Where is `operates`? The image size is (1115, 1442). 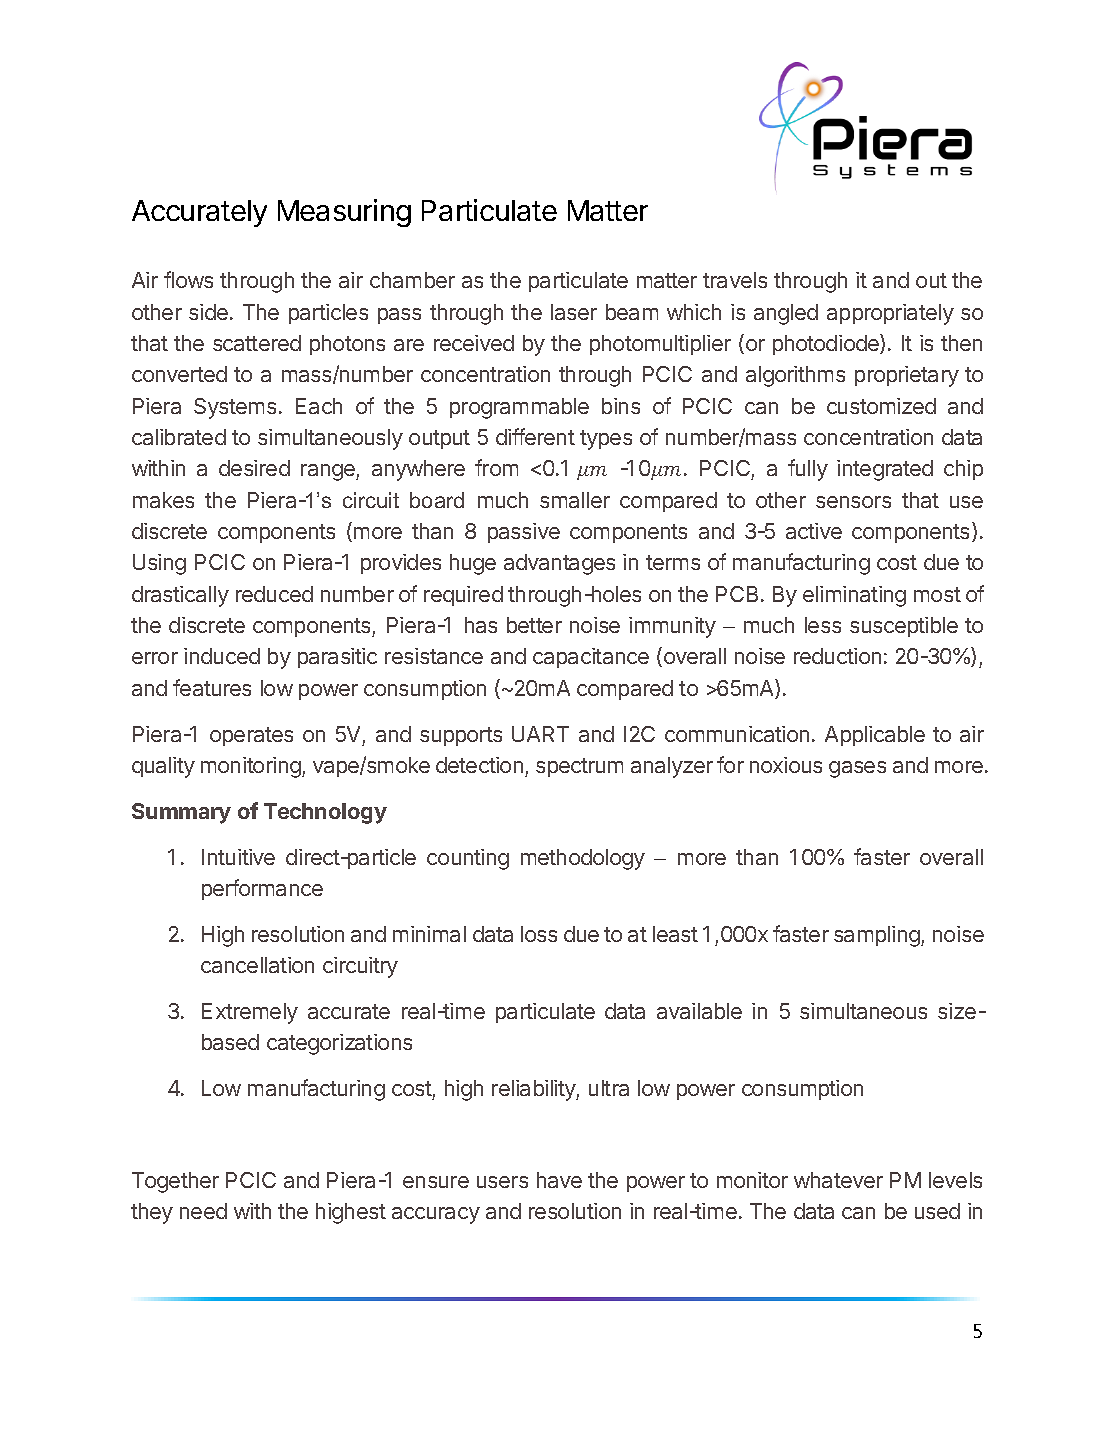 operates is located at coordinates (251, 736).
